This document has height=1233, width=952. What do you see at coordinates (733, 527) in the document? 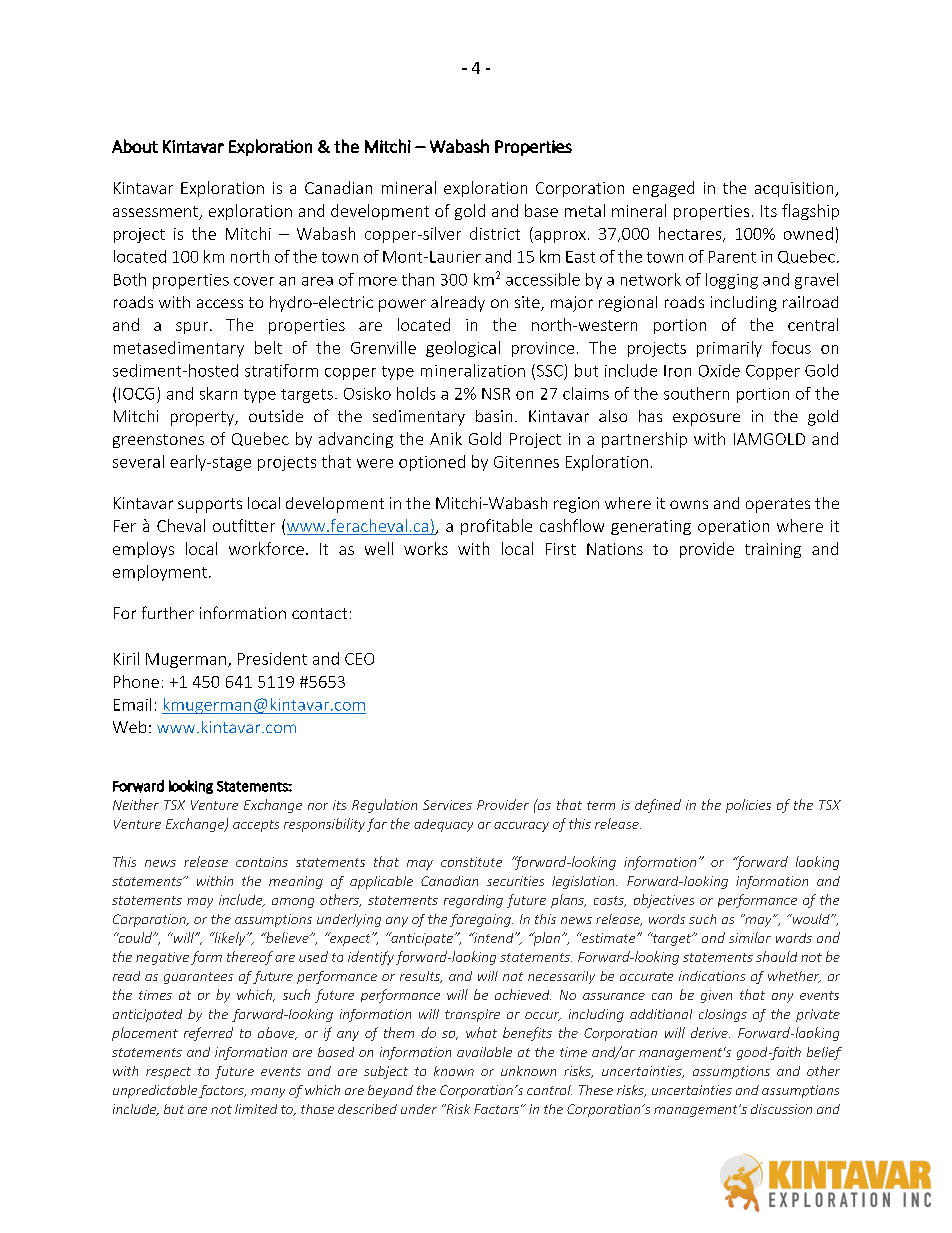
I see `operation` at bounding box center [733, 527].
